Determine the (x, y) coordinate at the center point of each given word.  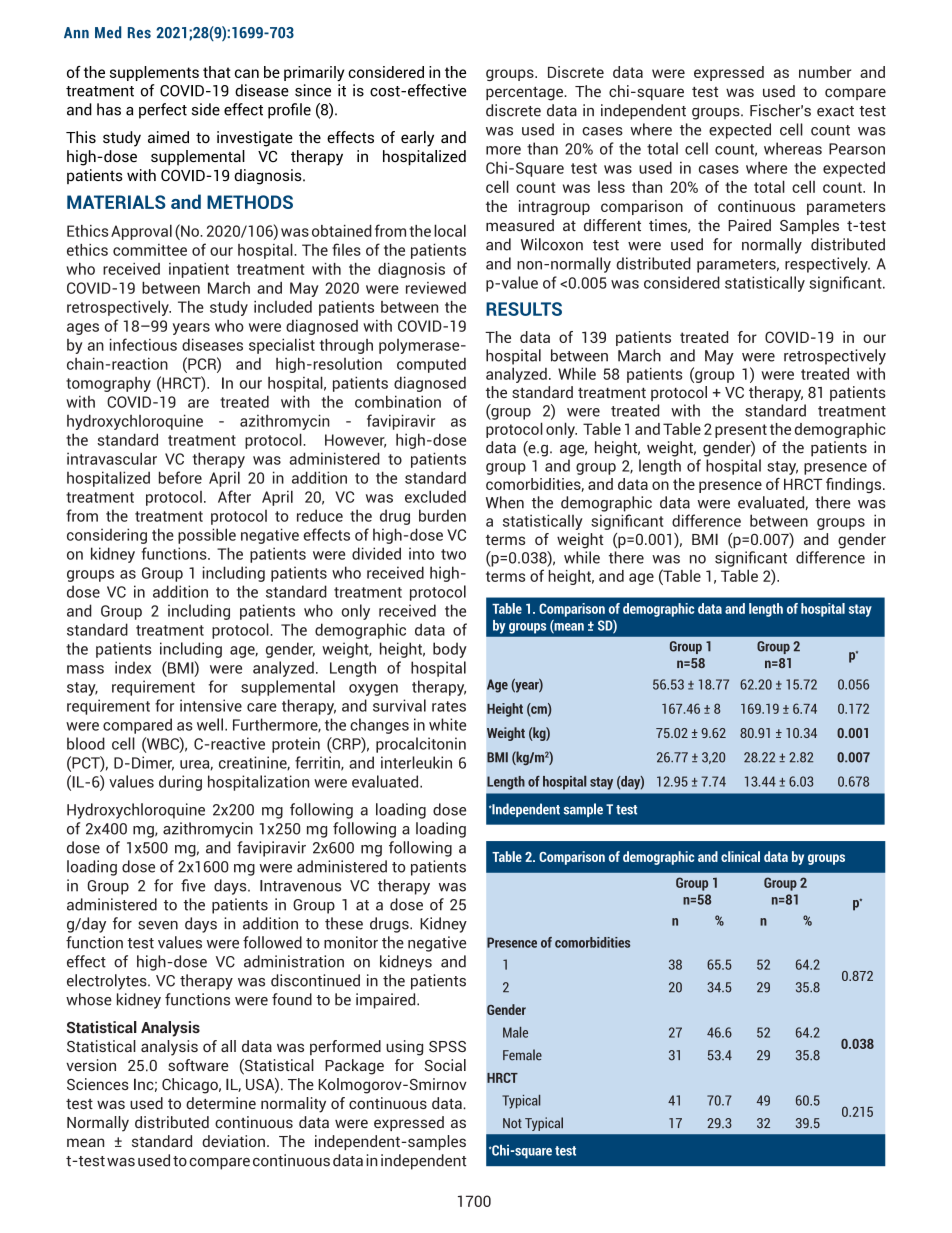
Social (445, 1065)
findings (855, 485)
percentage (525, 94)
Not (512, 1123)
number (825, 72)
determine (221, 1103)
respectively (827, 265)
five (193, 885)
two (453, 554)
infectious (143, 344)
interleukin (416, 762)
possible (207, 536)
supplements (154, 73)
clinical (740, 856)
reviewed (436, 288)
